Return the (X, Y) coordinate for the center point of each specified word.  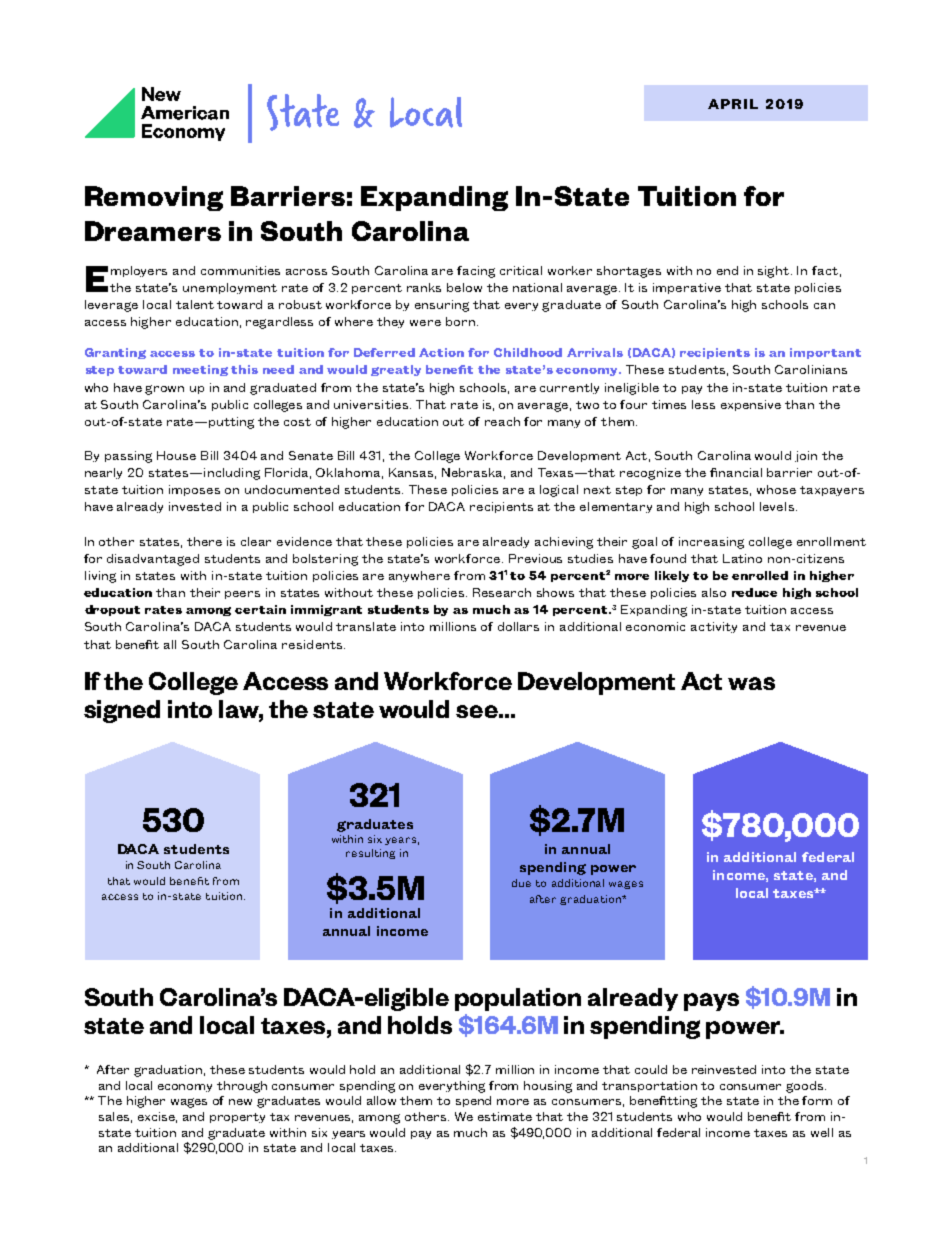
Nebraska (473, 473)
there (204, 541)
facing (476, 272)
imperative (687, 288)
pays (711, 1002)
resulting (370, 854)
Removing (154, 198)
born (460, 321)
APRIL (733, 104)
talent (195, 304)
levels (777, 506)
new (240, 1102)
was (751, 683)
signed (122, 711)
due (521, 883)
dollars (518, 626)
